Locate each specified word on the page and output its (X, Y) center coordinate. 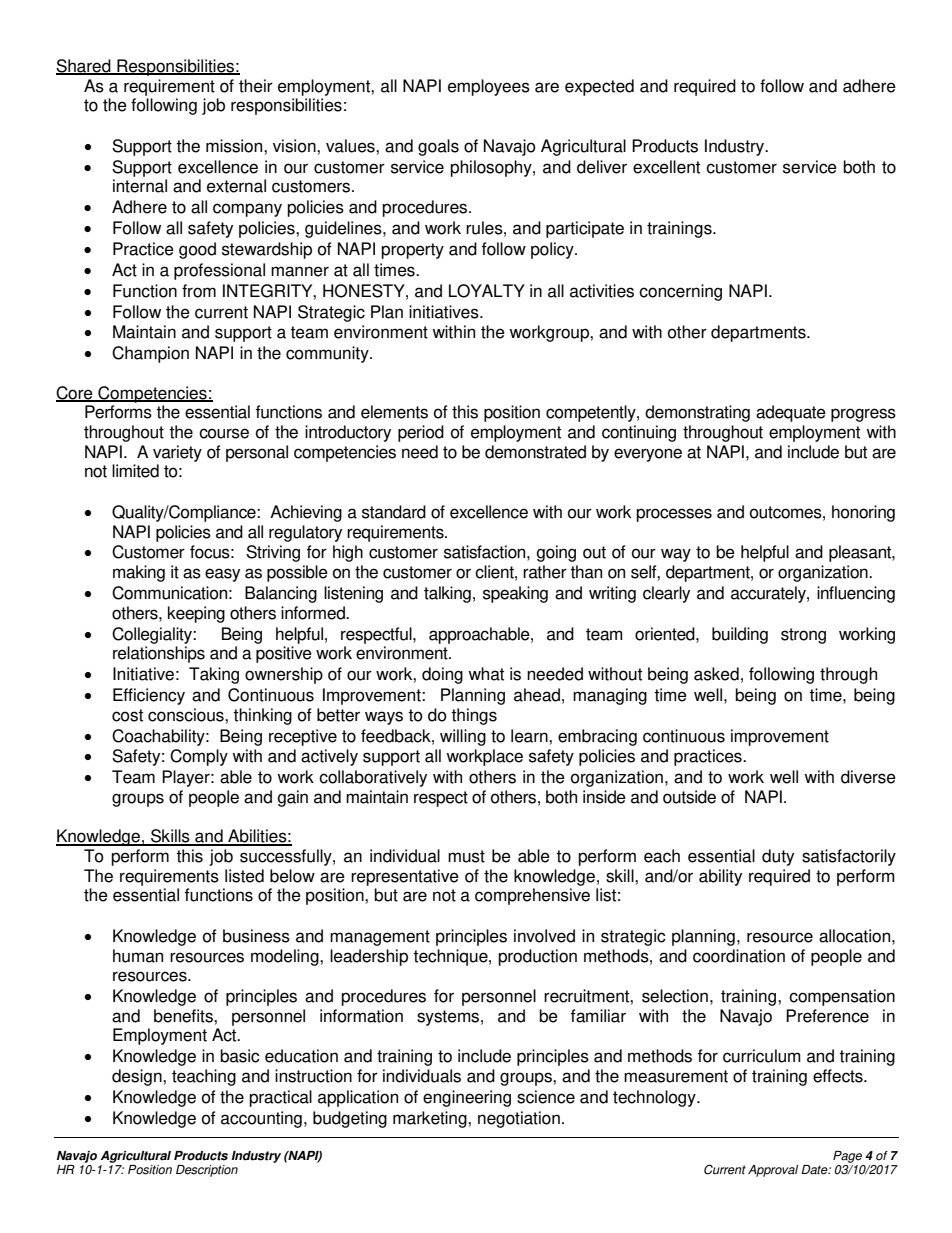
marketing (431, 1119)
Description (207, 1171)
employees (489, 87)
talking (447, 594)
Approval (773, 1171)
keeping (196, 614)
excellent (666, 167)
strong (803, 636)
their (256, 86)
